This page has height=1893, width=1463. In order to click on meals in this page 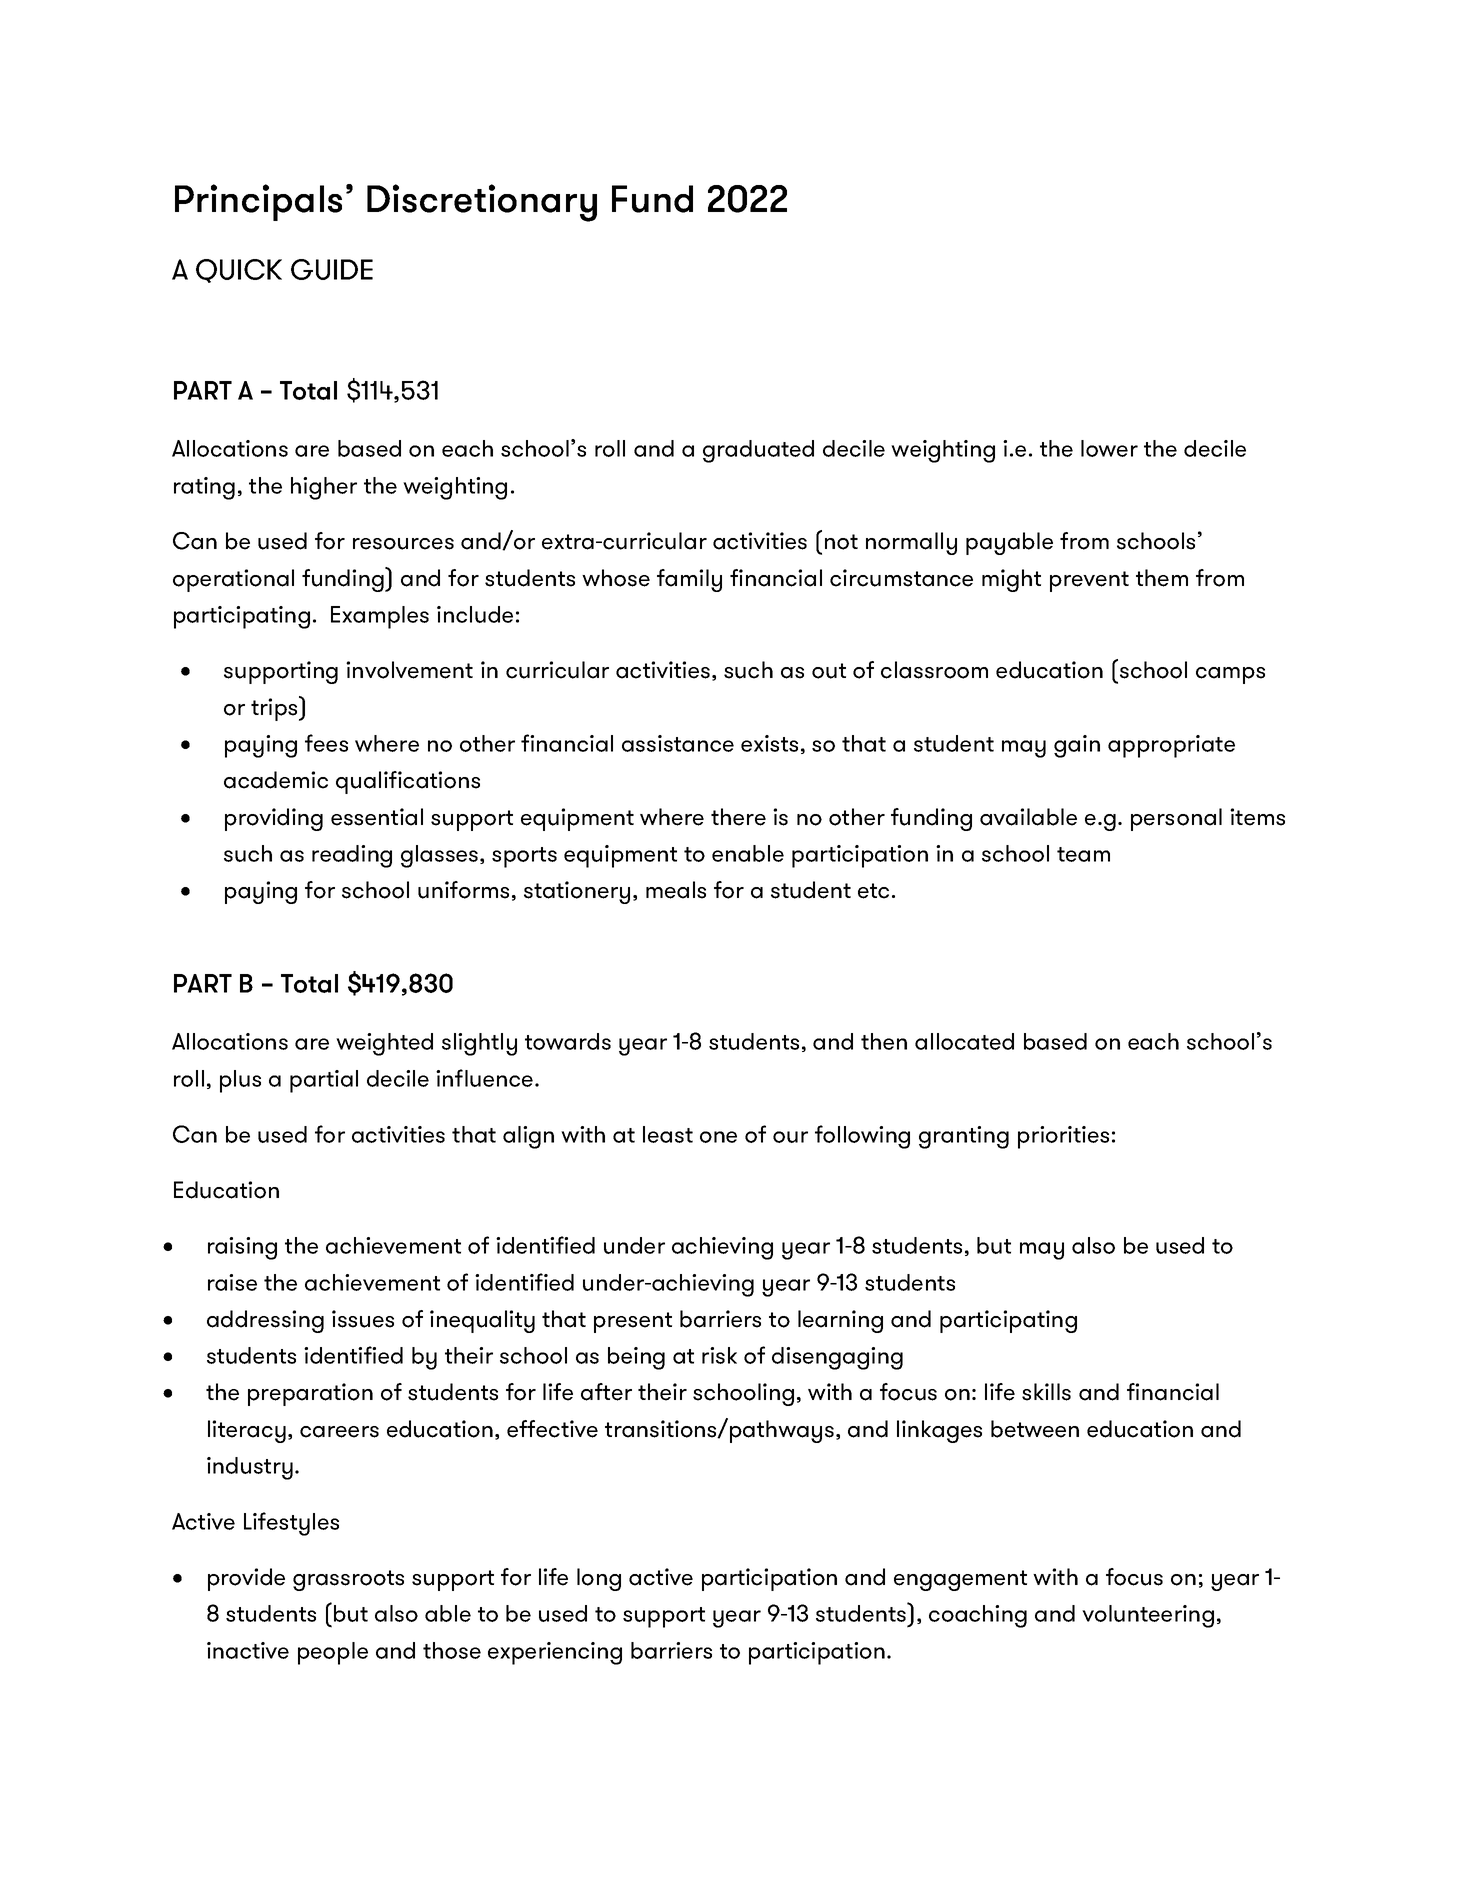, I will do `click(676, 890)`.
